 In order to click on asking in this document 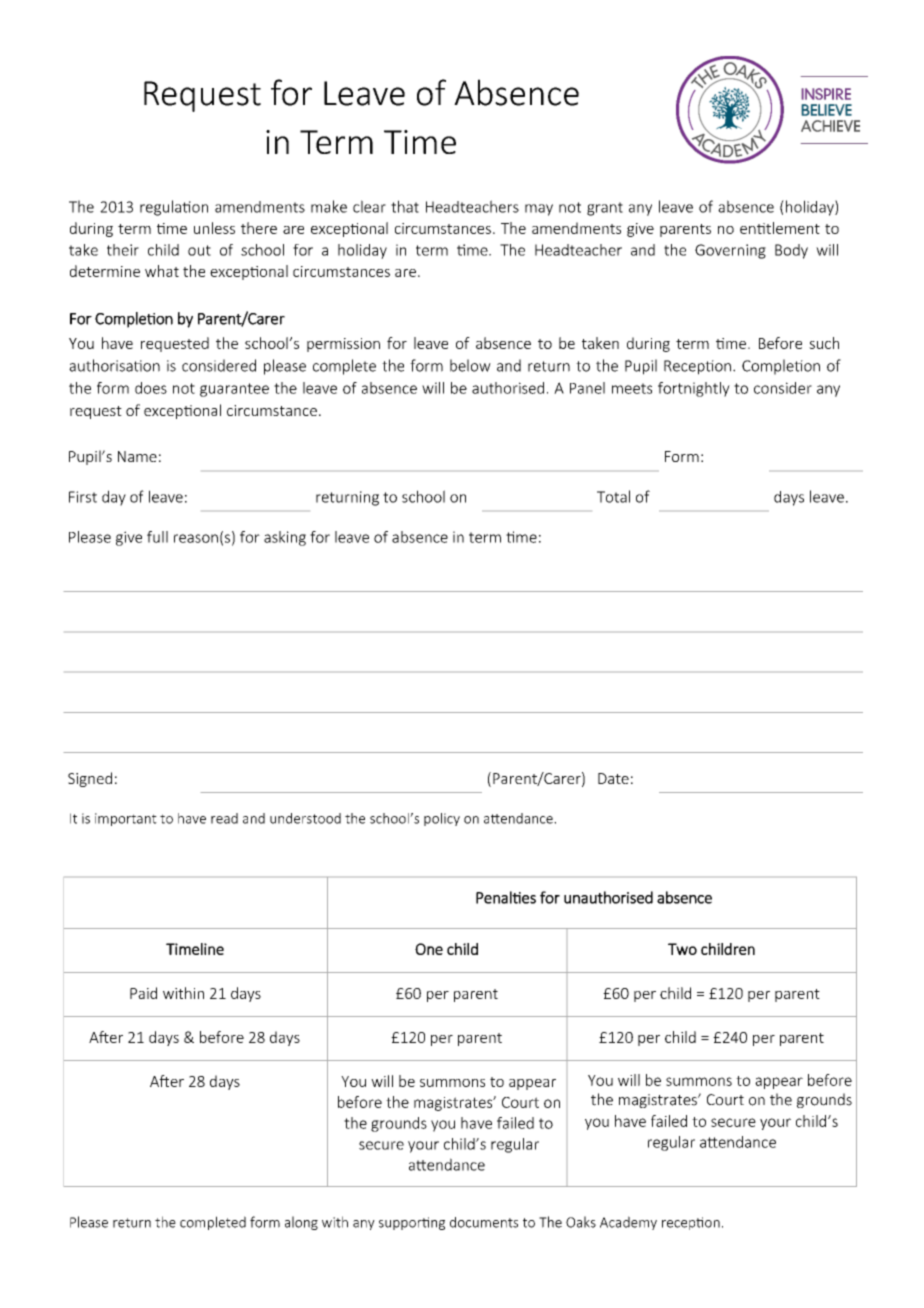, I will do `click(285, 538)`.
